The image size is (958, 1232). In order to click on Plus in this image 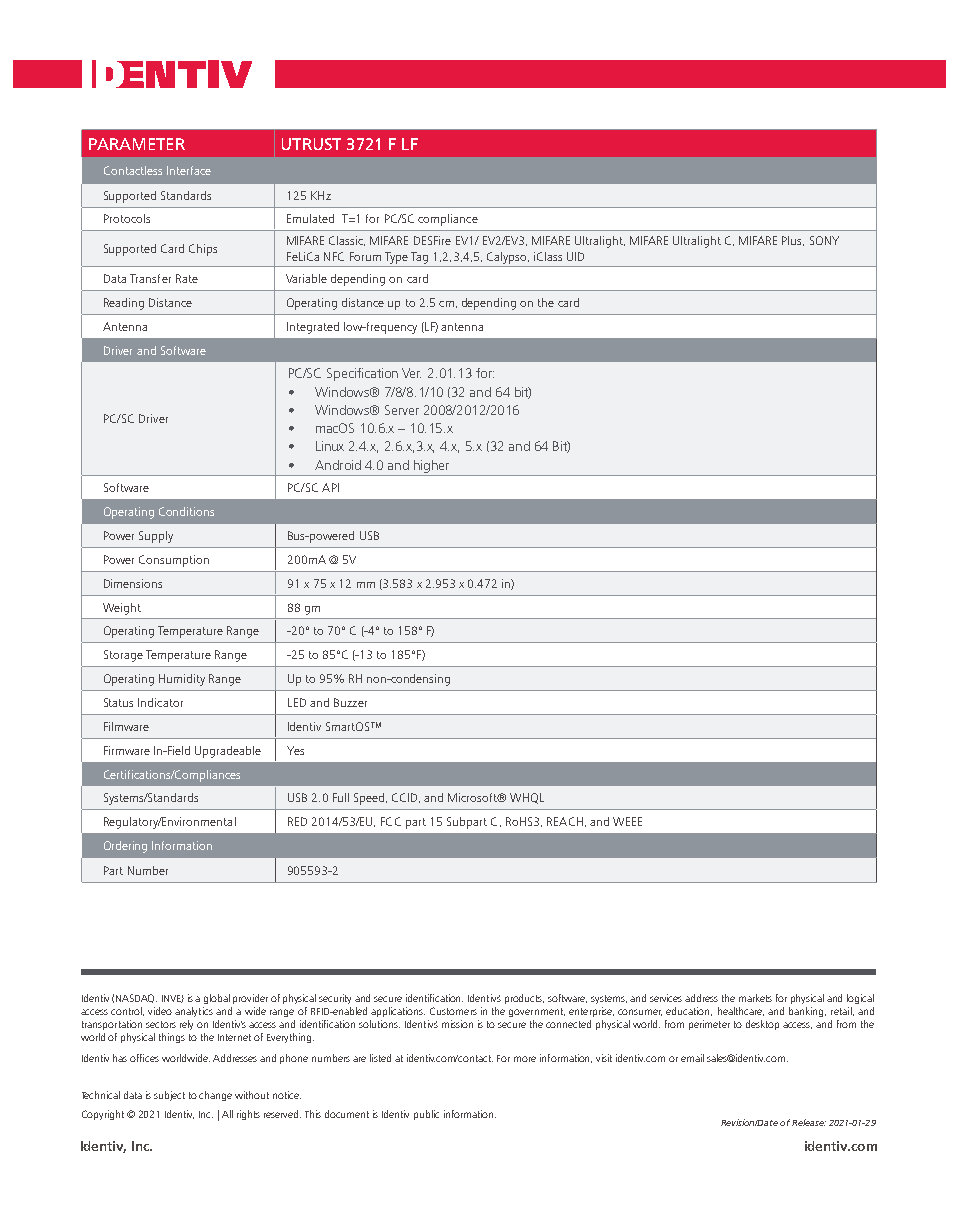, I will do `click(793, 241)`.
